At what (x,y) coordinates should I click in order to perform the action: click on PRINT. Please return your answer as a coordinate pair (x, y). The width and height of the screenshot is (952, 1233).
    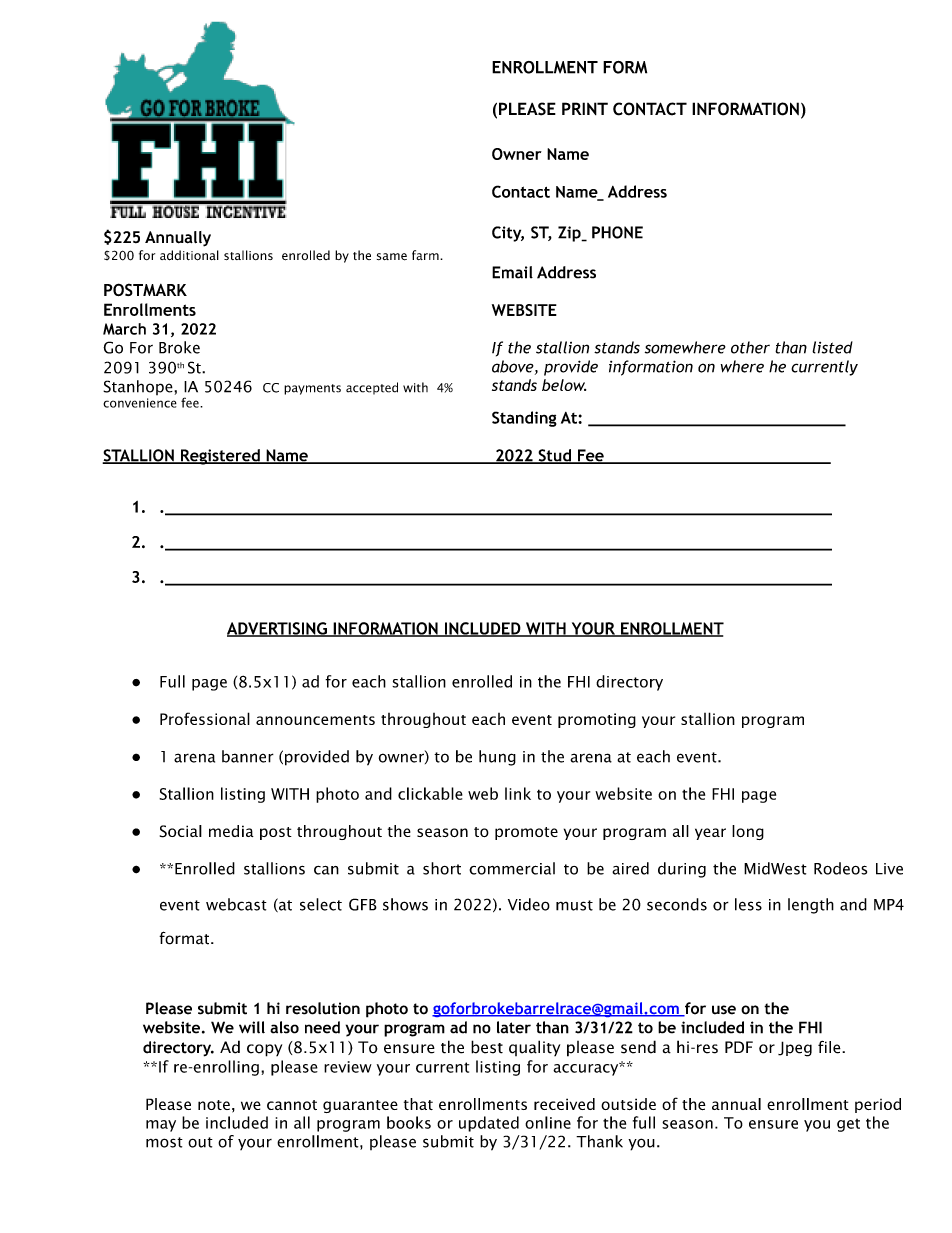
    Looking at the image, I should click on (585, 108).
